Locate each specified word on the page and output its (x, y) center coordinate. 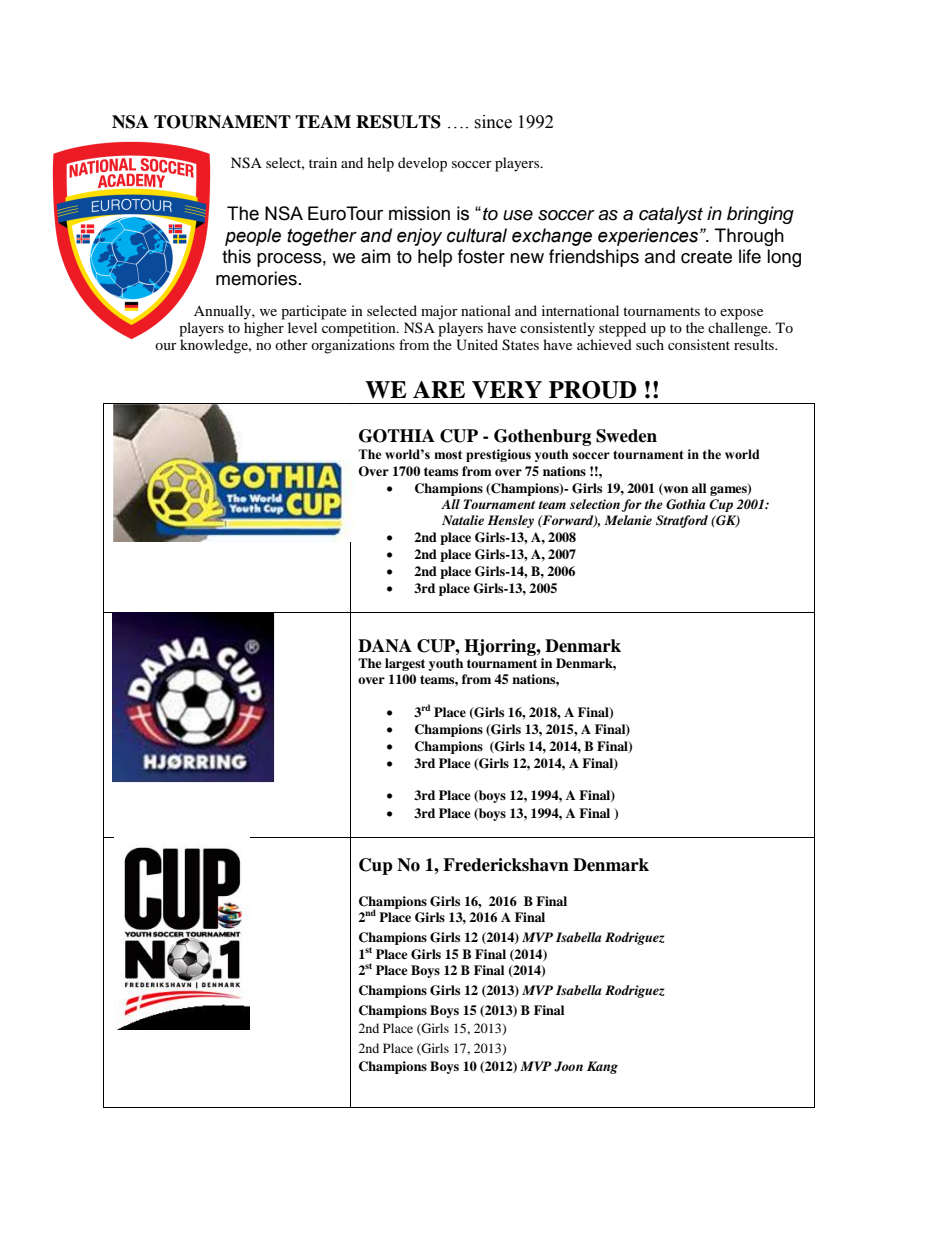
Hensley (510, 521)
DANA (385, 646)
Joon (568, 1066)
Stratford (682, 521)
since (493, 122)
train (323, 162)
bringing (760, 215)
